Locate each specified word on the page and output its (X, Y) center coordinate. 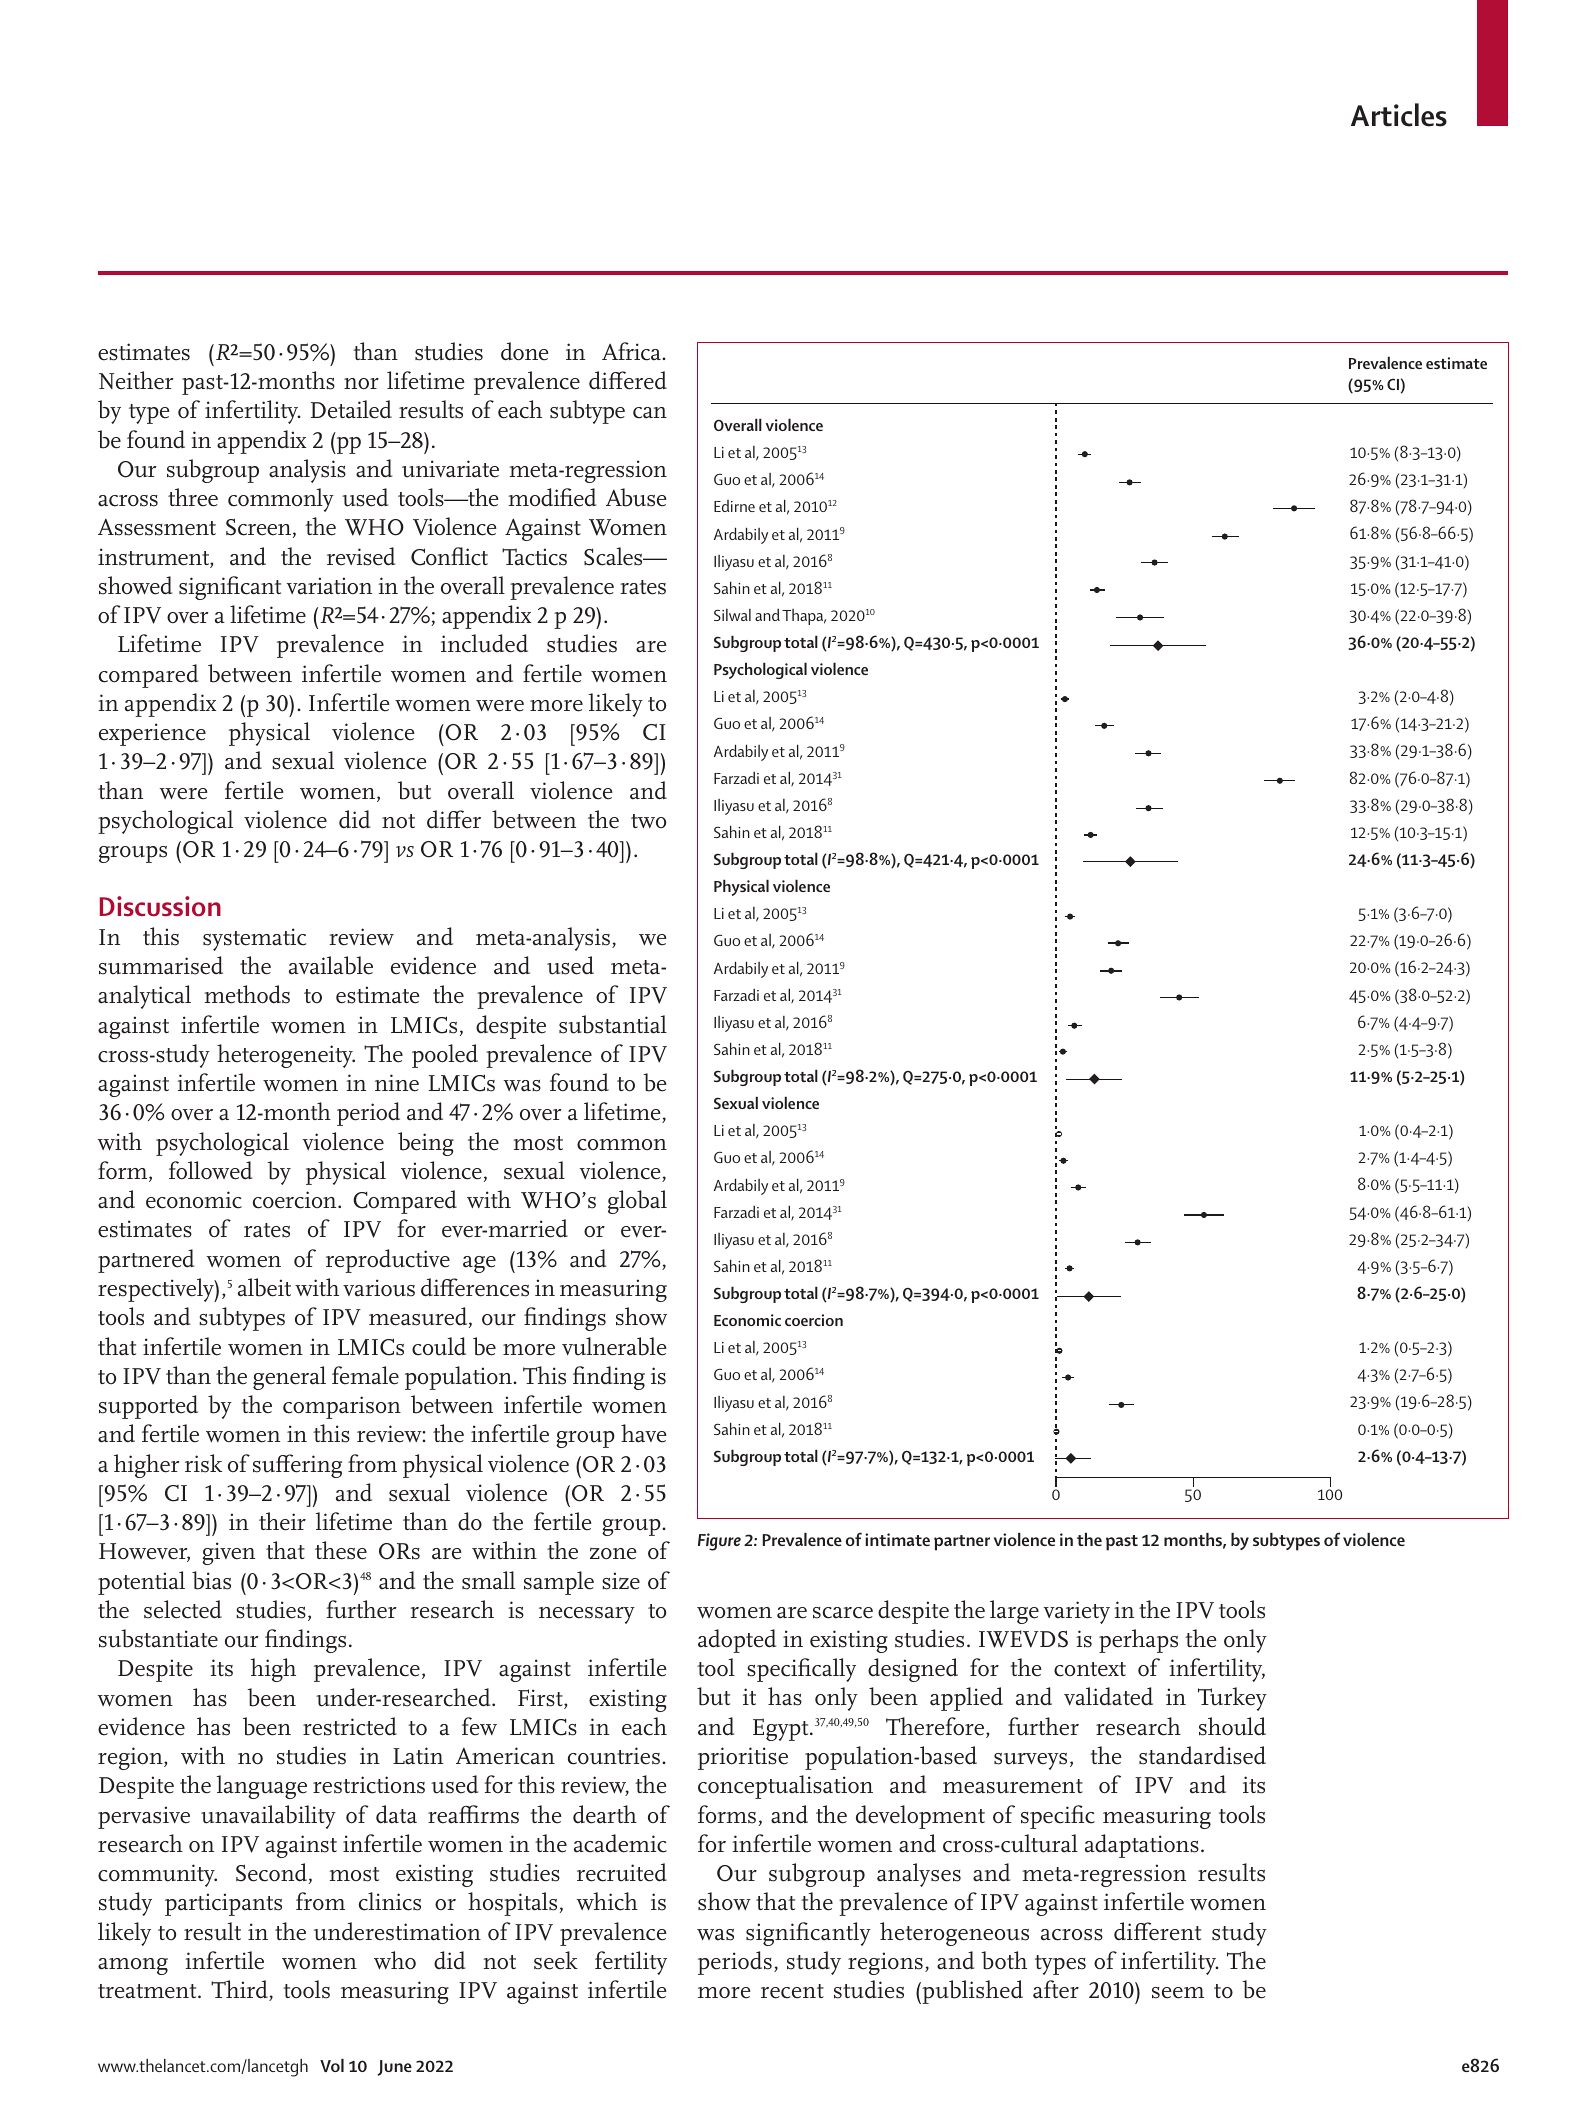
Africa (632, 351)
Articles (1399, 115)
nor (361, 384)
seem (1178, 1993)
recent (792, 1991)
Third (240, 1990)
